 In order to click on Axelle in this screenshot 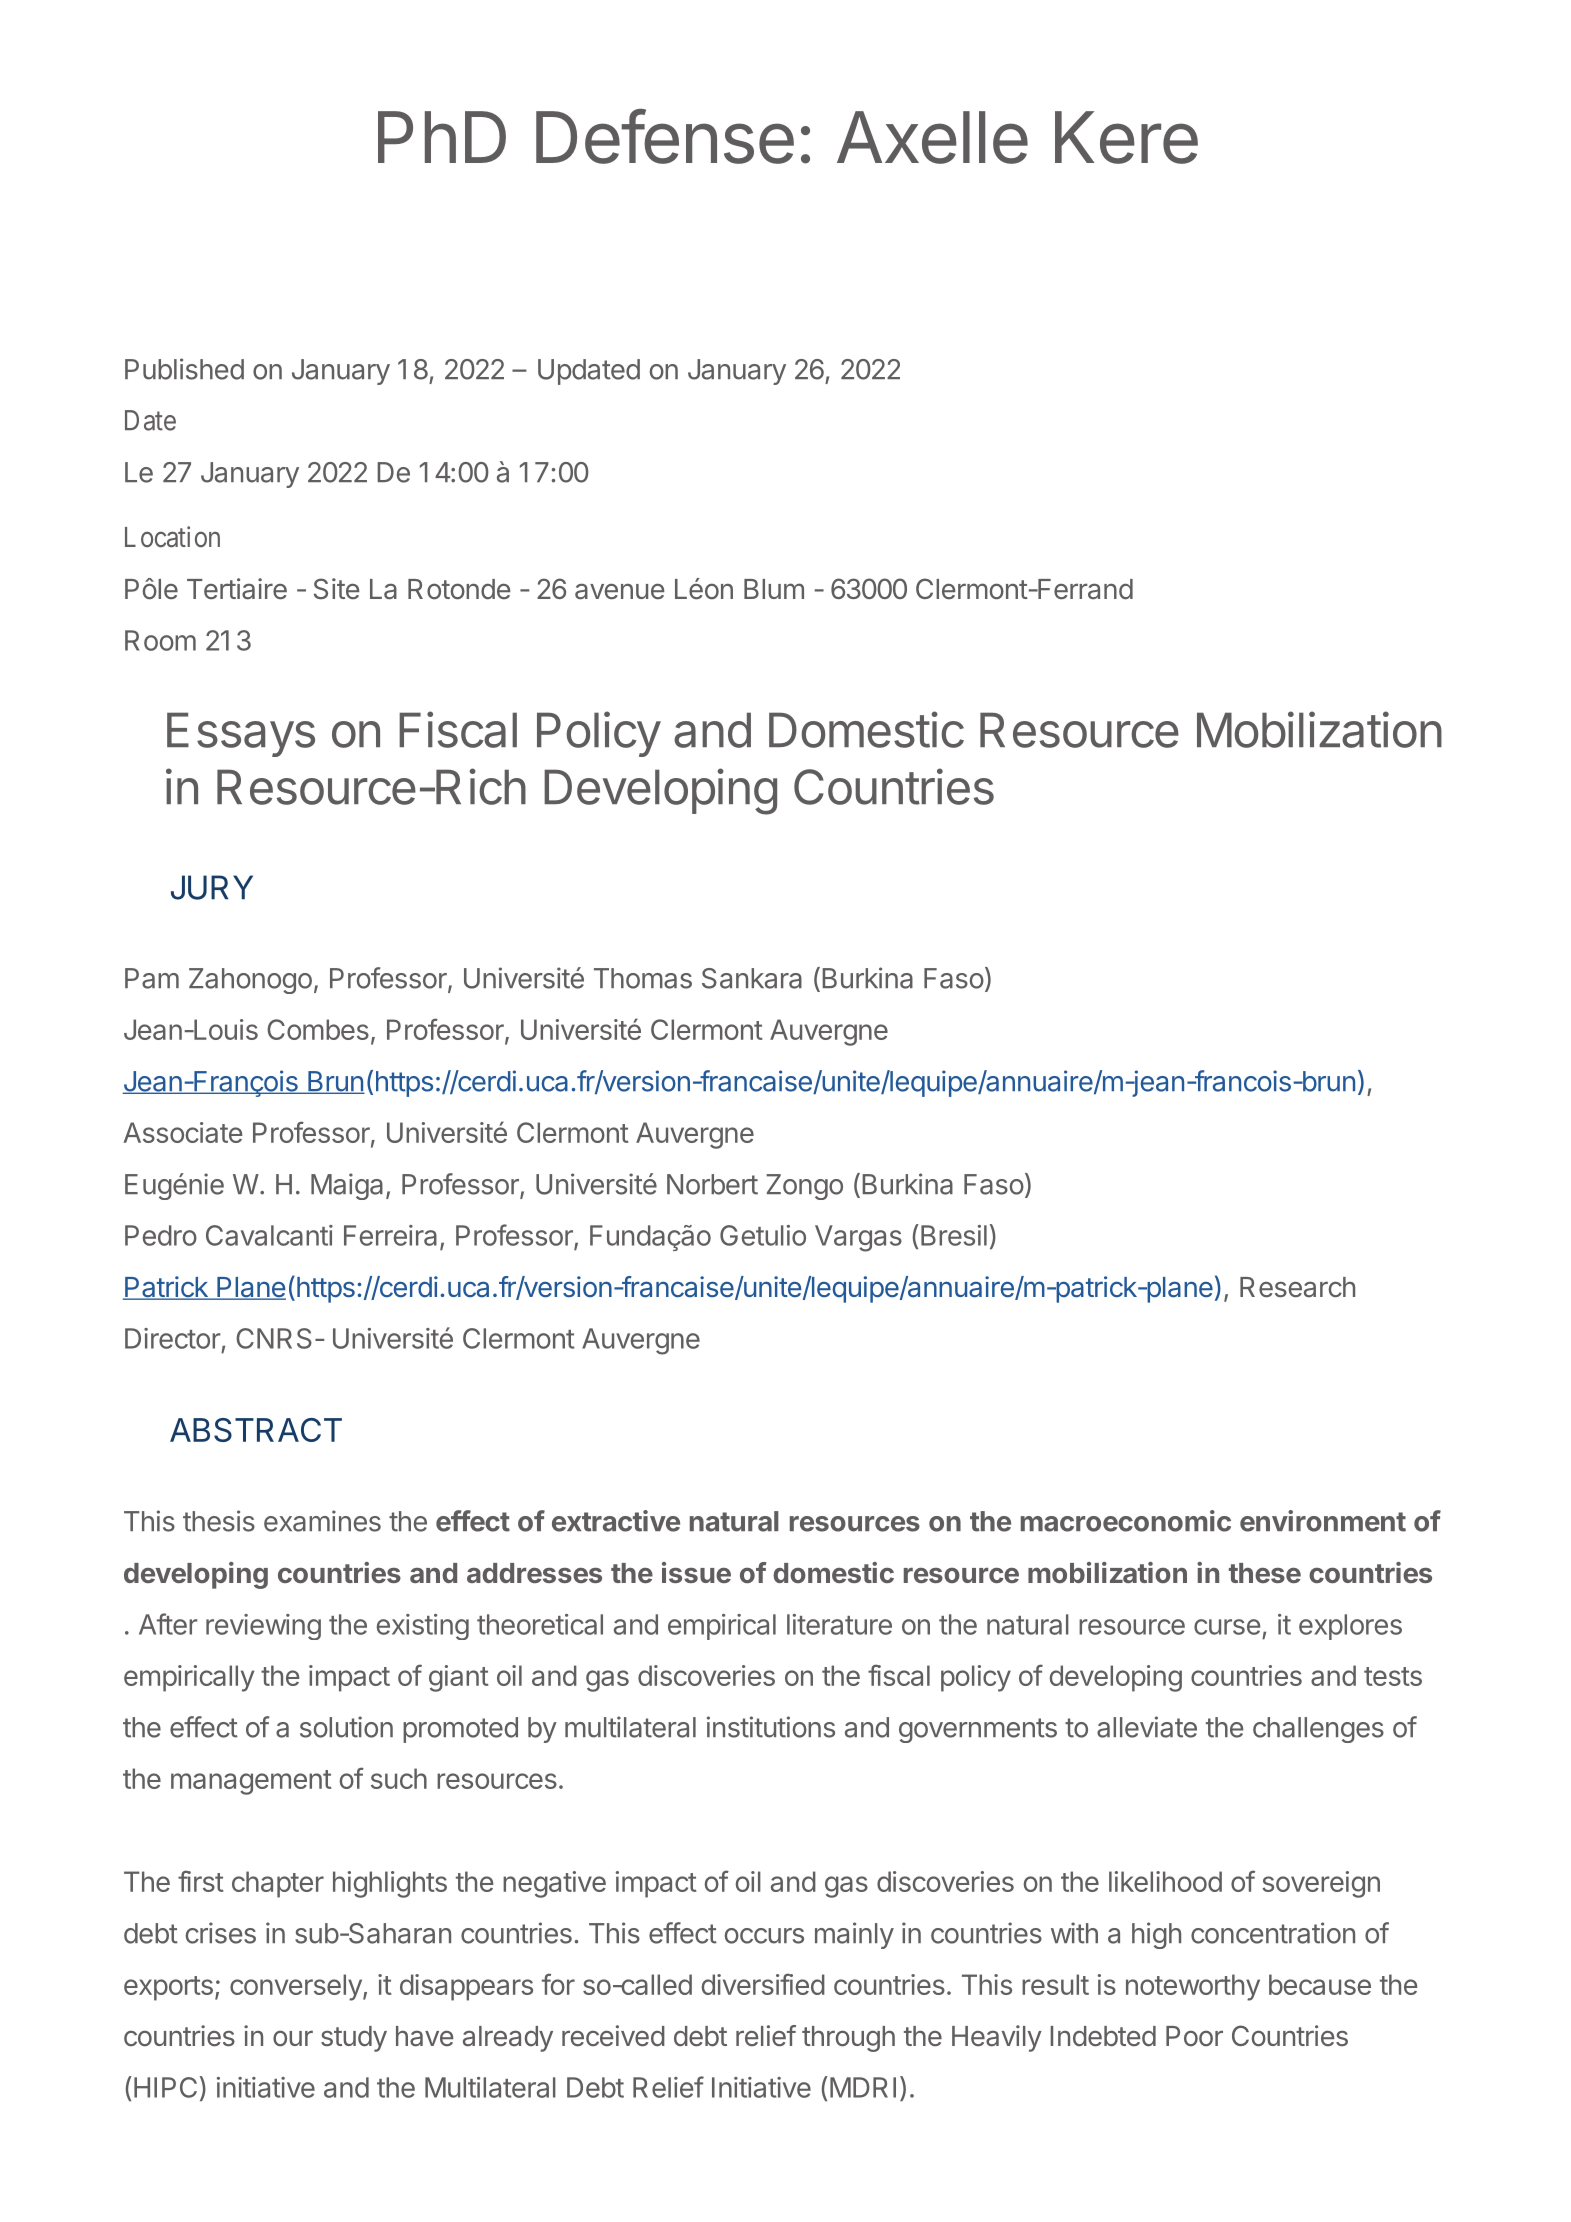, I will do `click(932, 137)`.
